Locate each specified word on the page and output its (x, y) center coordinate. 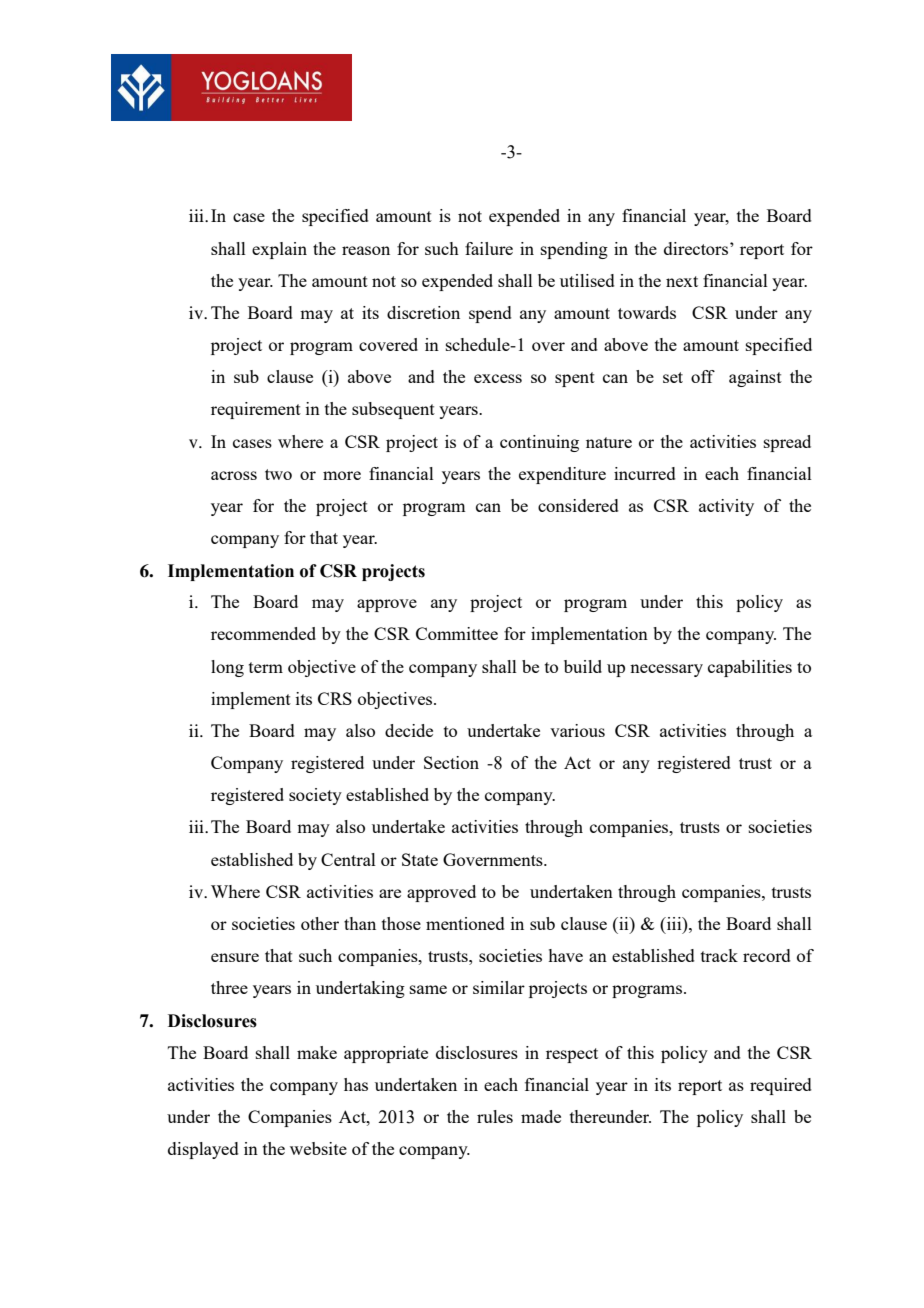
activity (726, 507)
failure (489, 248)
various (577, 730)
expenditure (562, 475)
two (278, 474)
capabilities (750, 668)
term (266, 667)
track (719, 955)
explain (279, 250)
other (320, 923)
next (682, 281)
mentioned (465, 923)
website (318, 1148)
